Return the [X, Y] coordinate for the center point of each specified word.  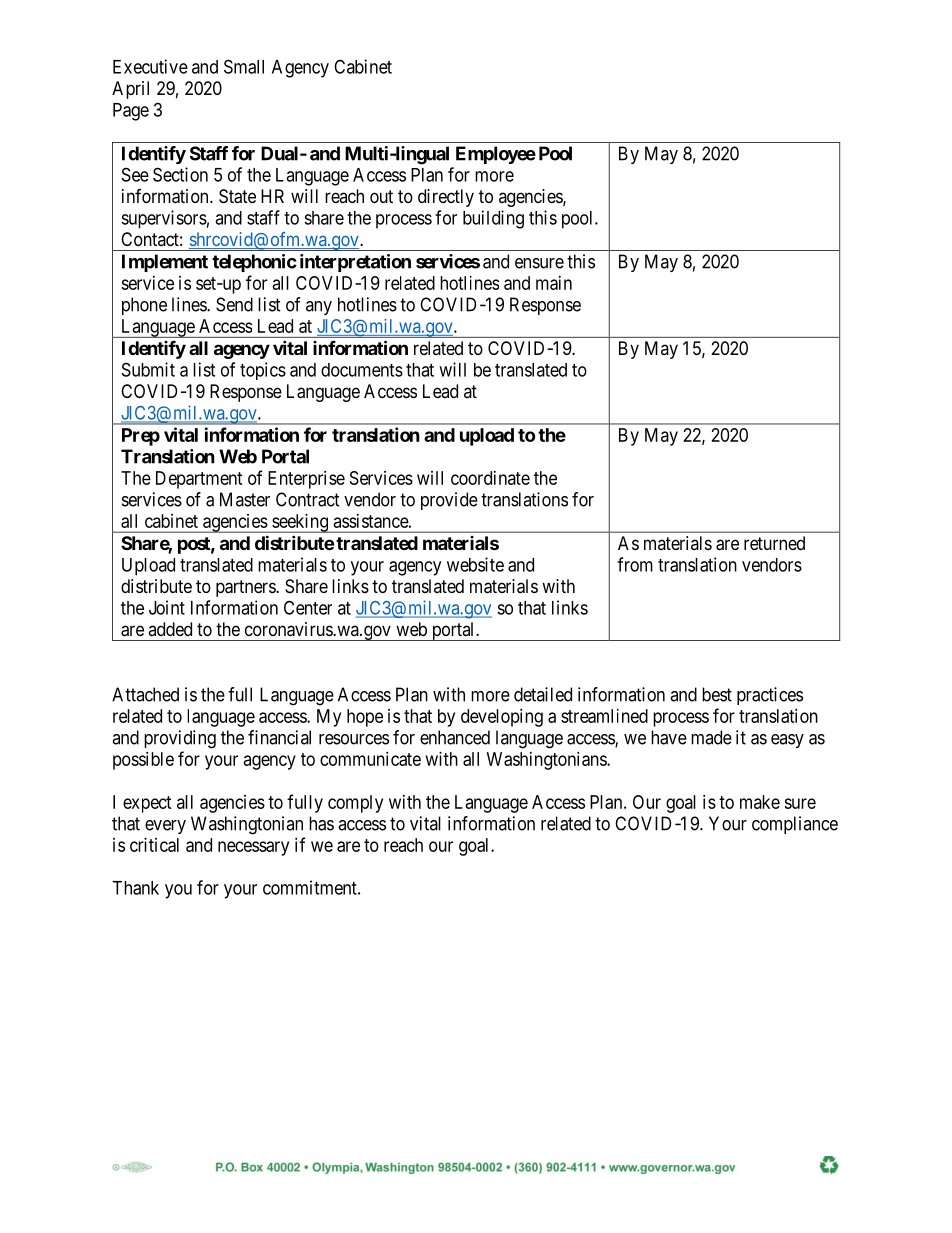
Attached [145, 694]
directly [446, 198]
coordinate [490, 478]
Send [234, 304]
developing [502, 718]
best [717, 694]
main [554, 283]
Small [244, 66]
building [493, 219]
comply [355, 804]
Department [199, 480]
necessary [253, 848]
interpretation [355, 263]
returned [774, 543]
